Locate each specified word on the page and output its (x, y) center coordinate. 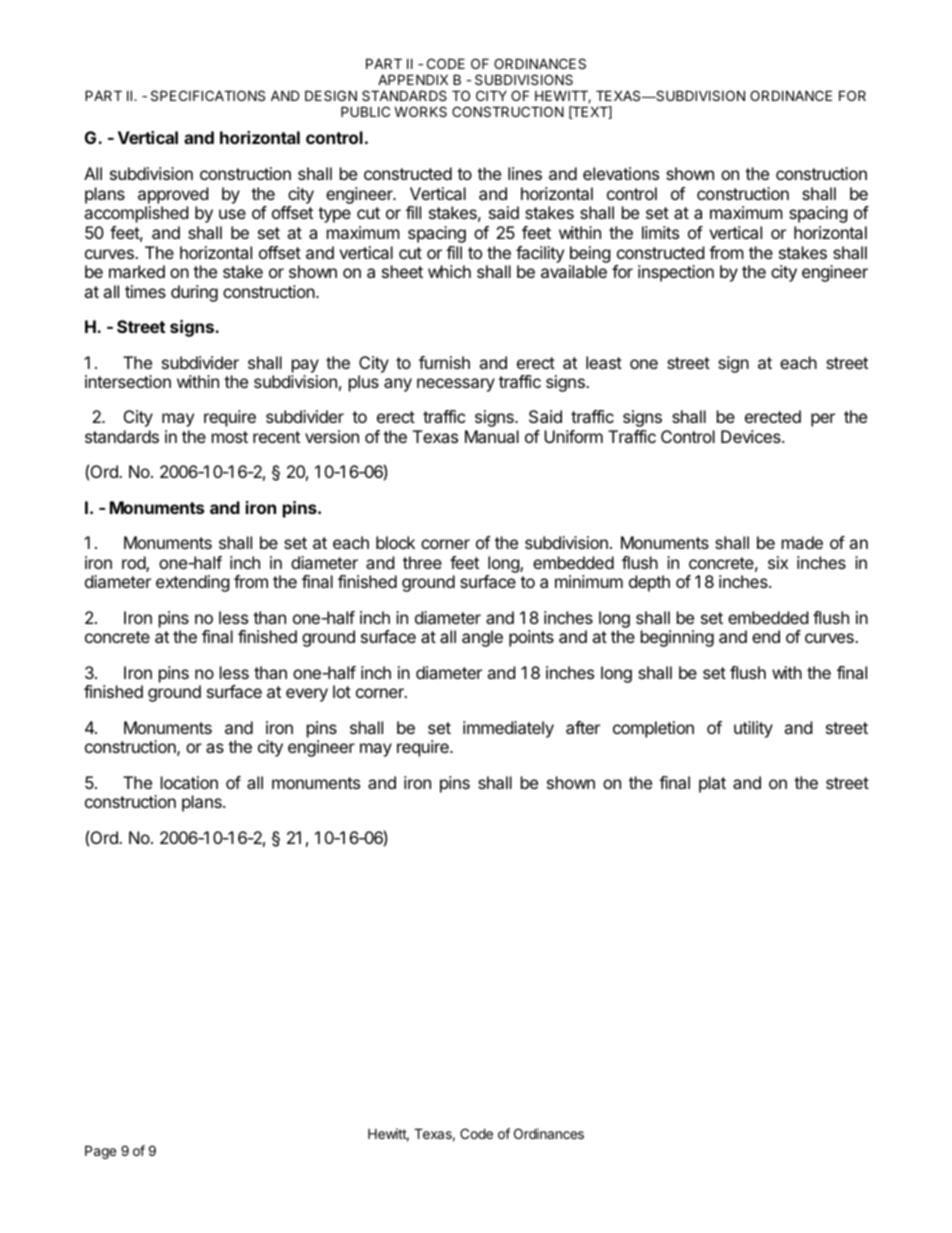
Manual (492, 436)
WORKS (420, 111)
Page (100, 1152)
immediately (508, 729)
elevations (621, 173)
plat (712, 784)
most (230, 437)
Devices (752, 436)
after (583, 727)
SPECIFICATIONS (208, 95)
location (189, 782)
